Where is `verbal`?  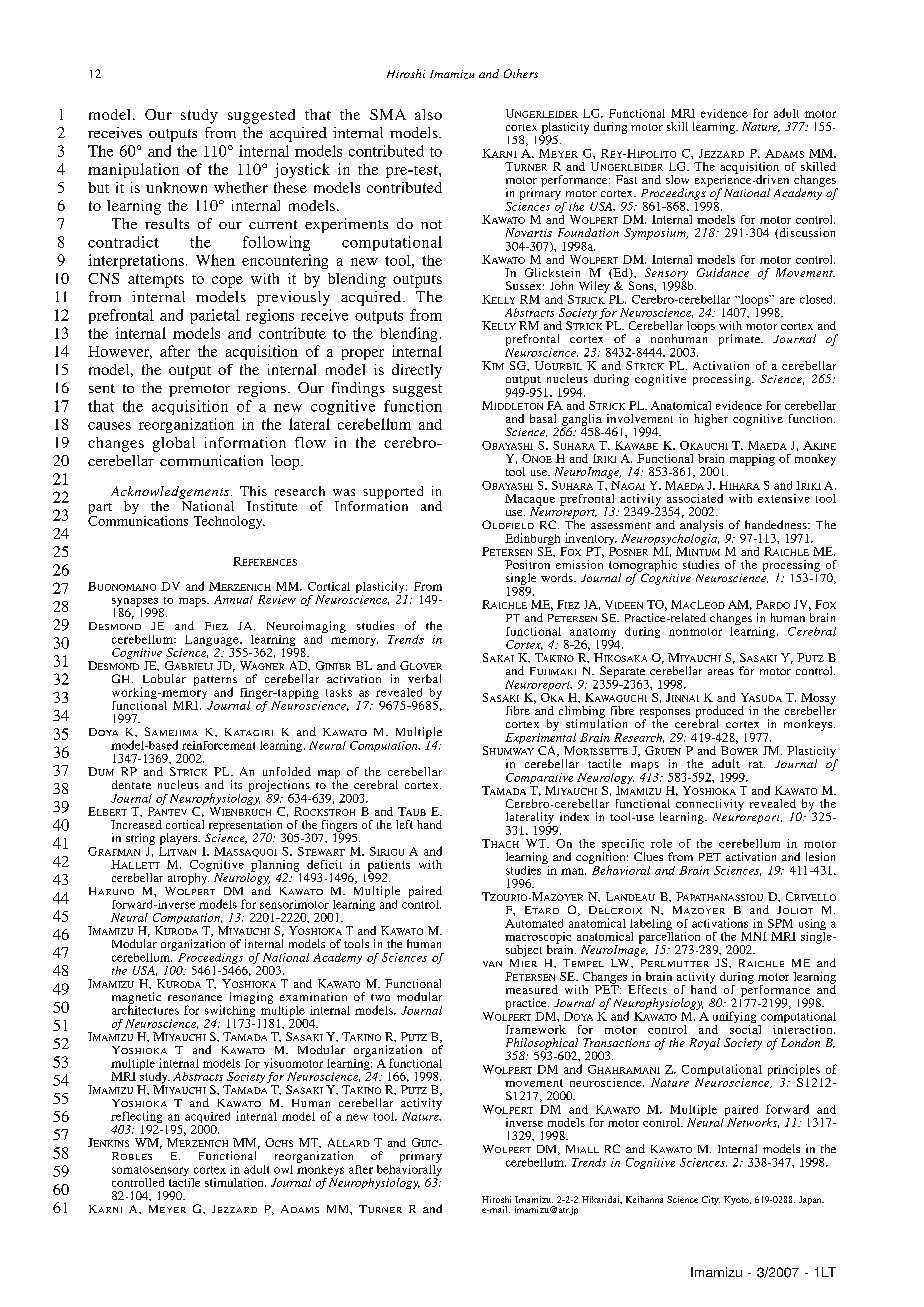 verbal is located at coordinates (424, 678).
